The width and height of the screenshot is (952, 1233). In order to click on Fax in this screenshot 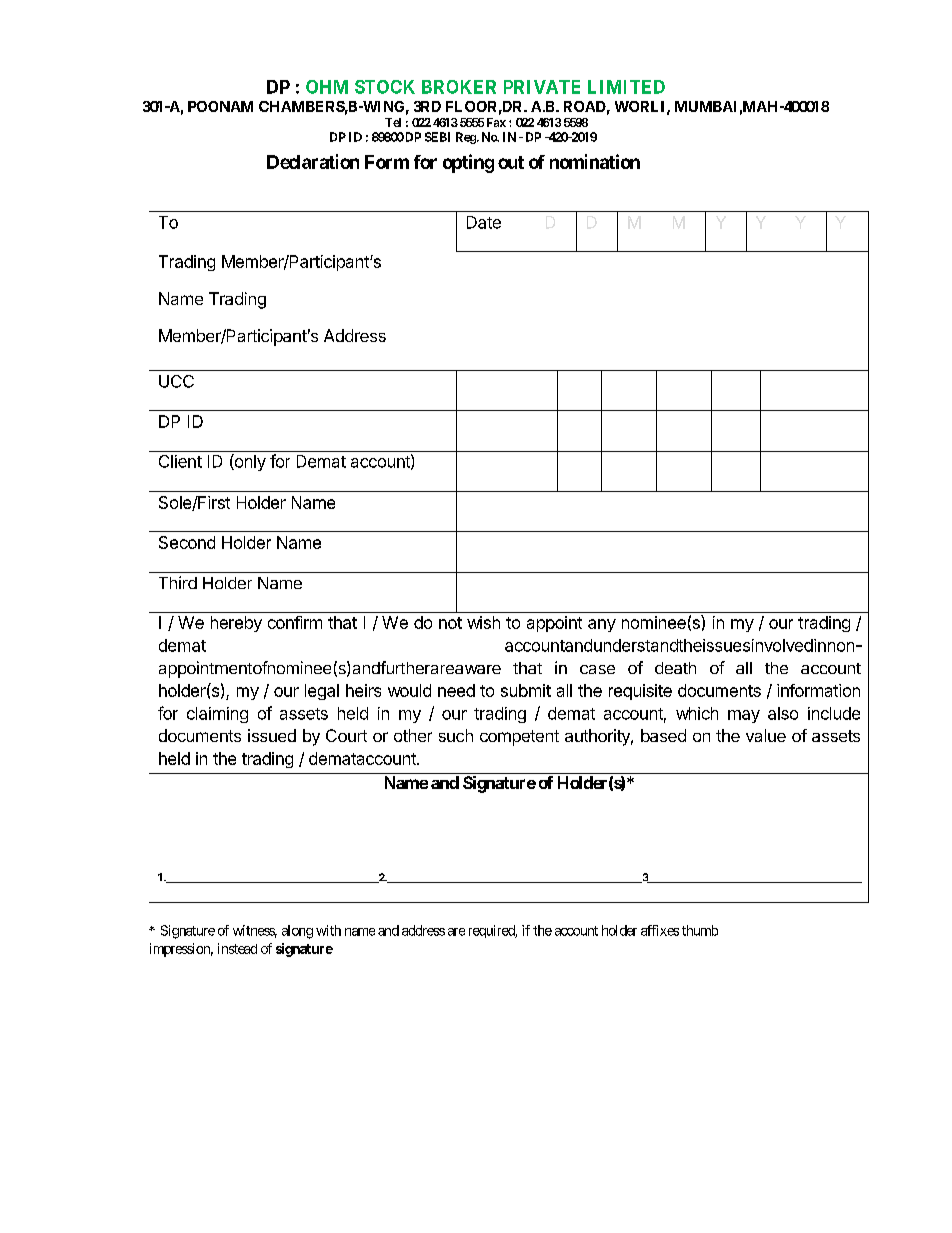, I will do `click(496, 122)`.
